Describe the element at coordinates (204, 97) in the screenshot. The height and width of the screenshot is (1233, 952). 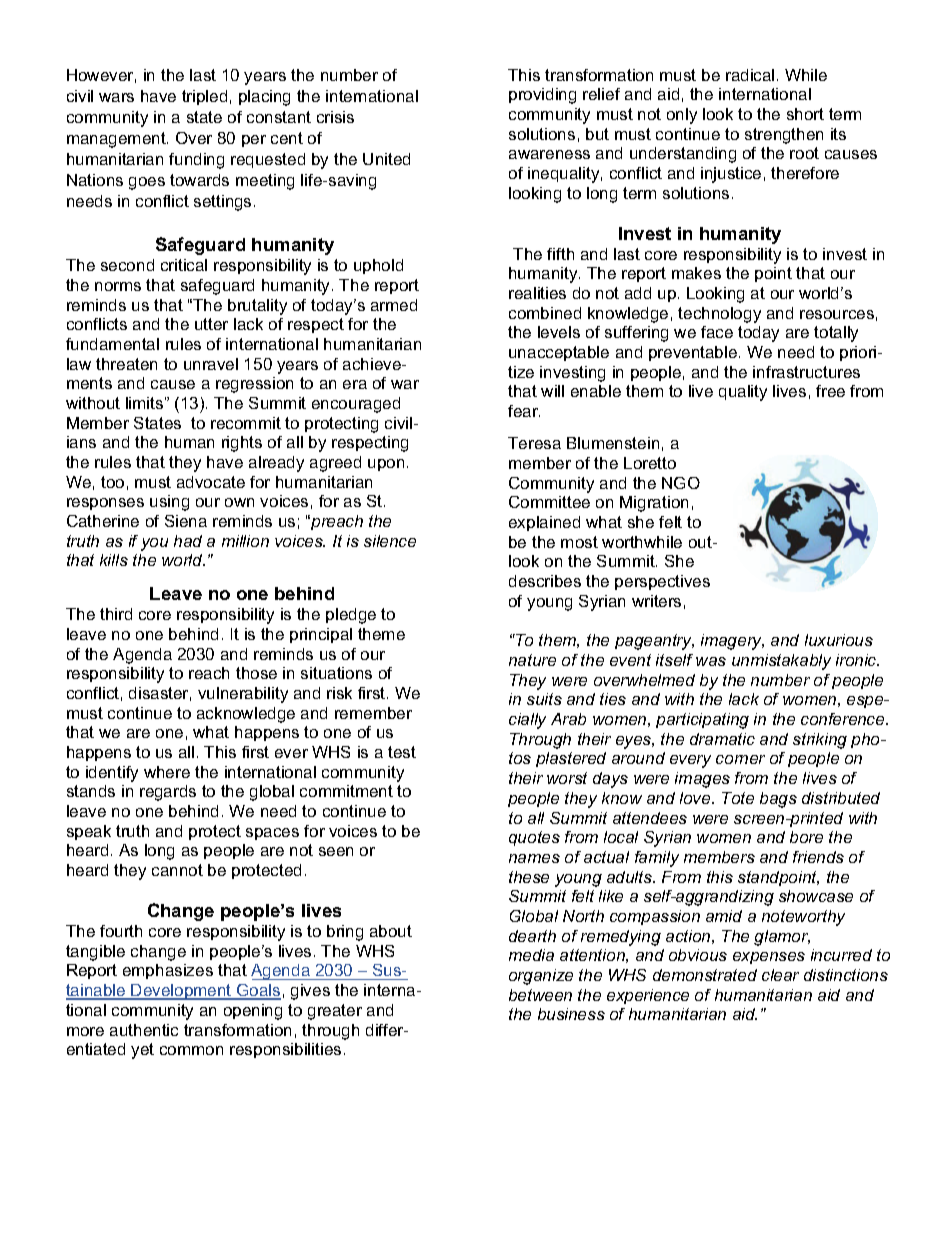
I see `tripled` at that location.
